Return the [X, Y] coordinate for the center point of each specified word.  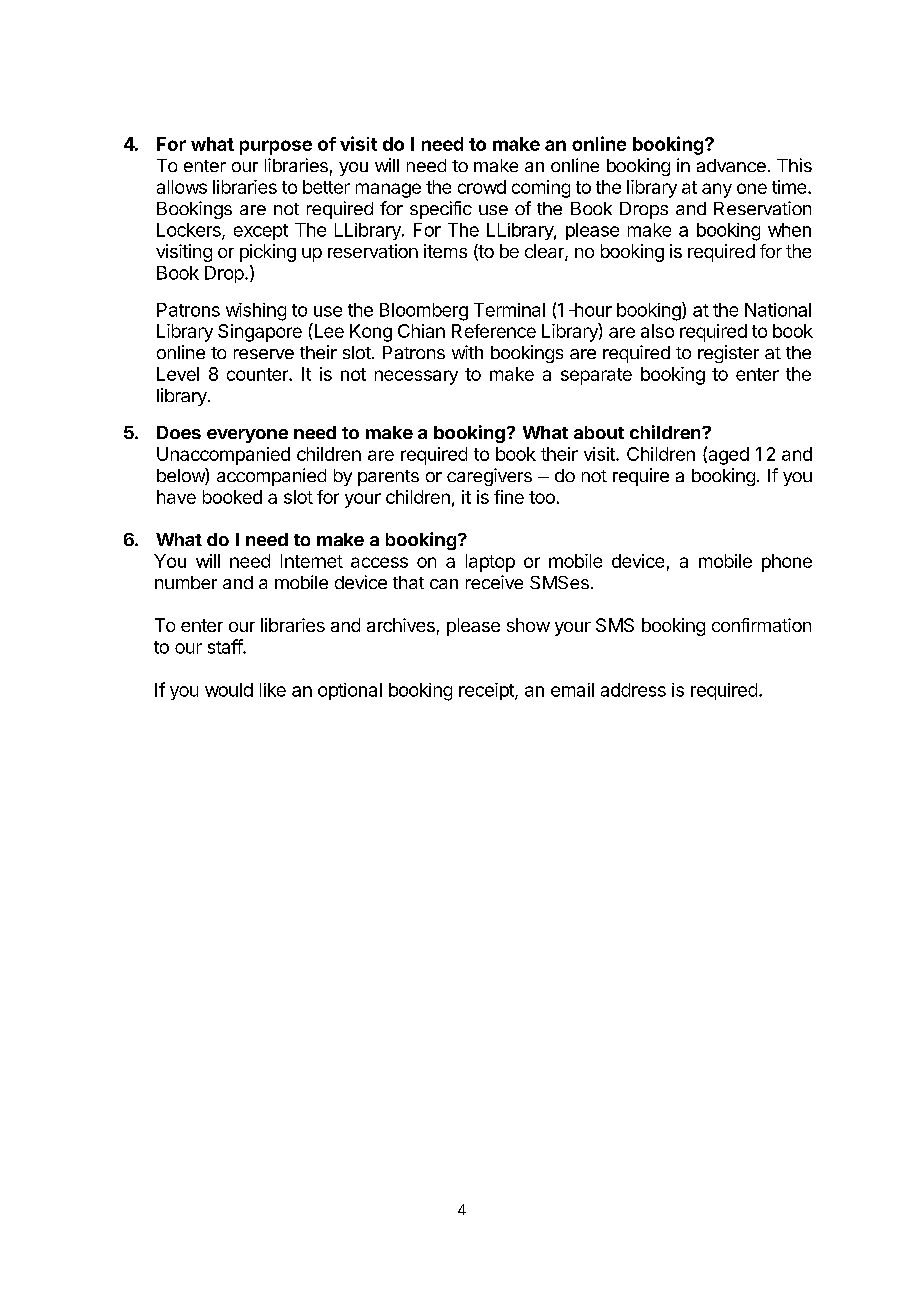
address [633, 690]
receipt [487, 691]
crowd [482, 187]
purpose [276, 147]
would [229, 690]
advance [731, 165]
